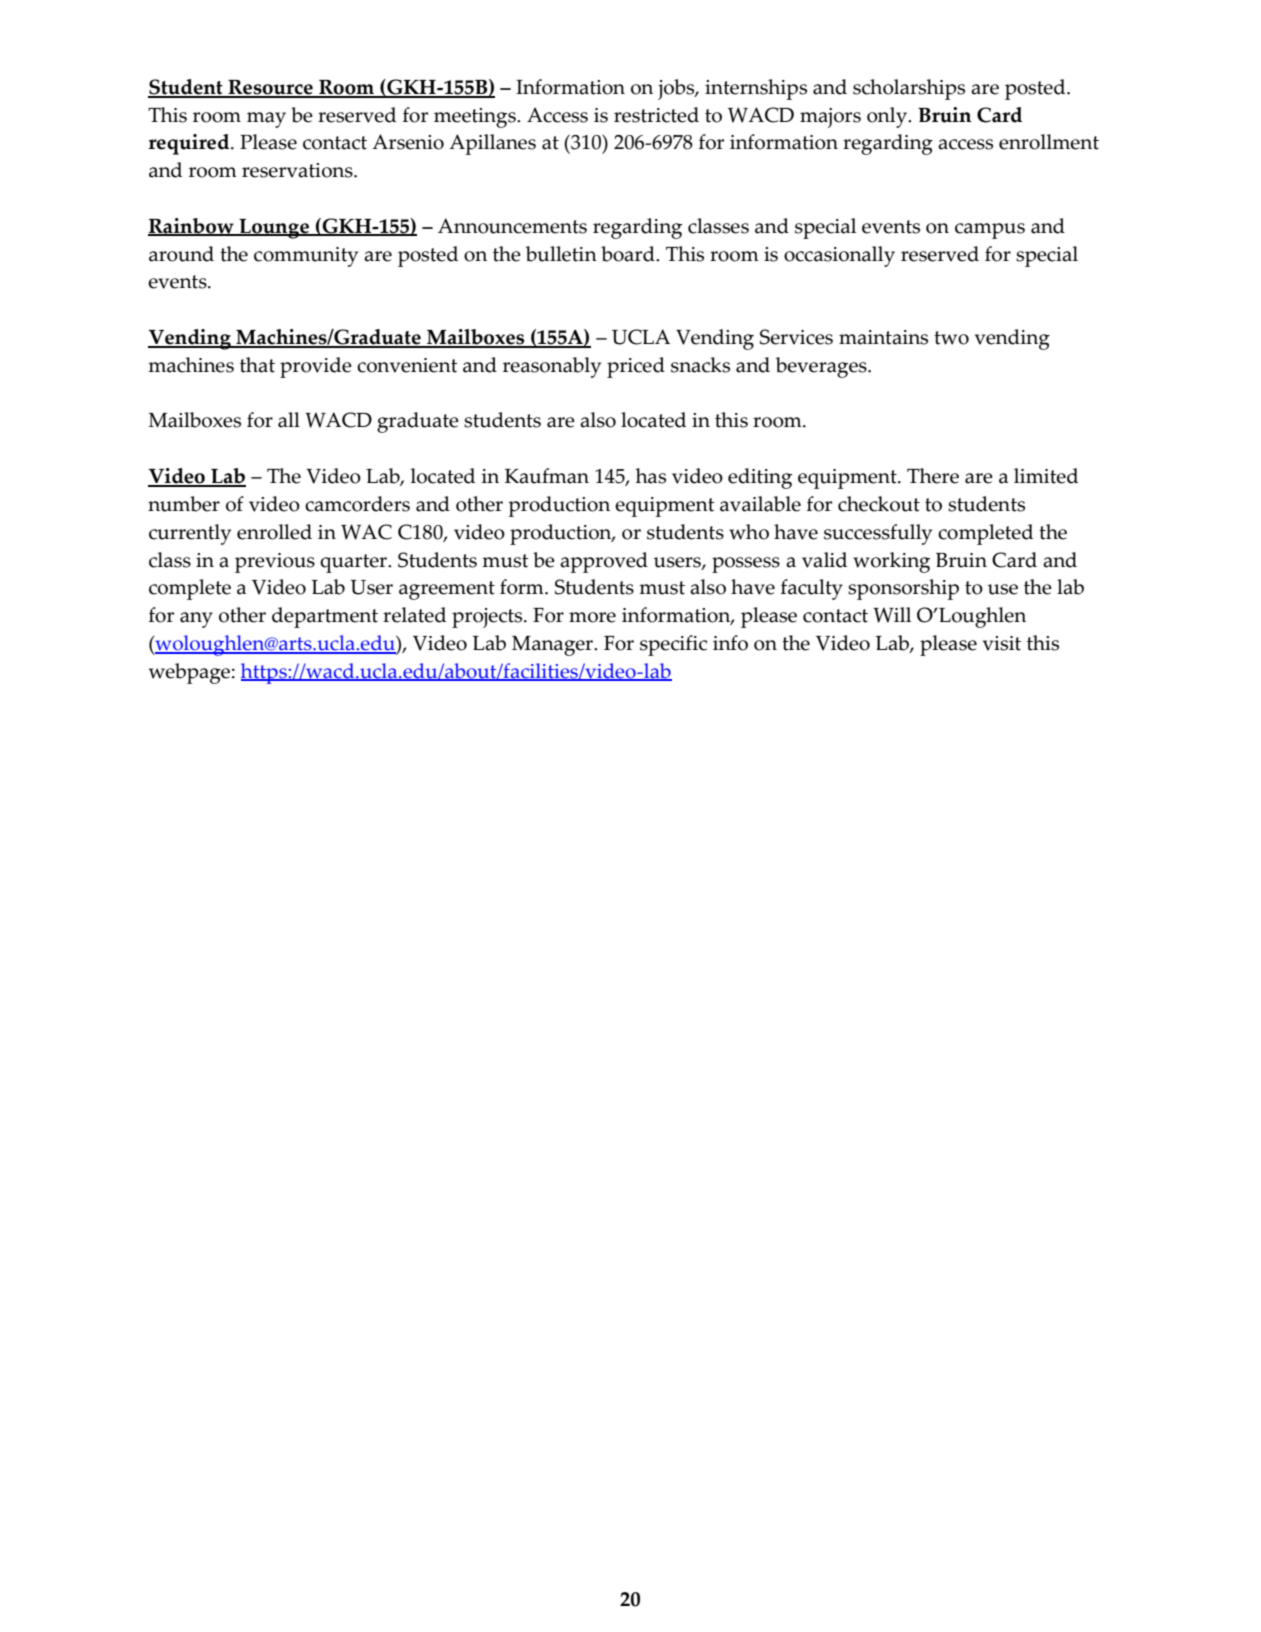  I want to click on provide, so click(316, 367).
